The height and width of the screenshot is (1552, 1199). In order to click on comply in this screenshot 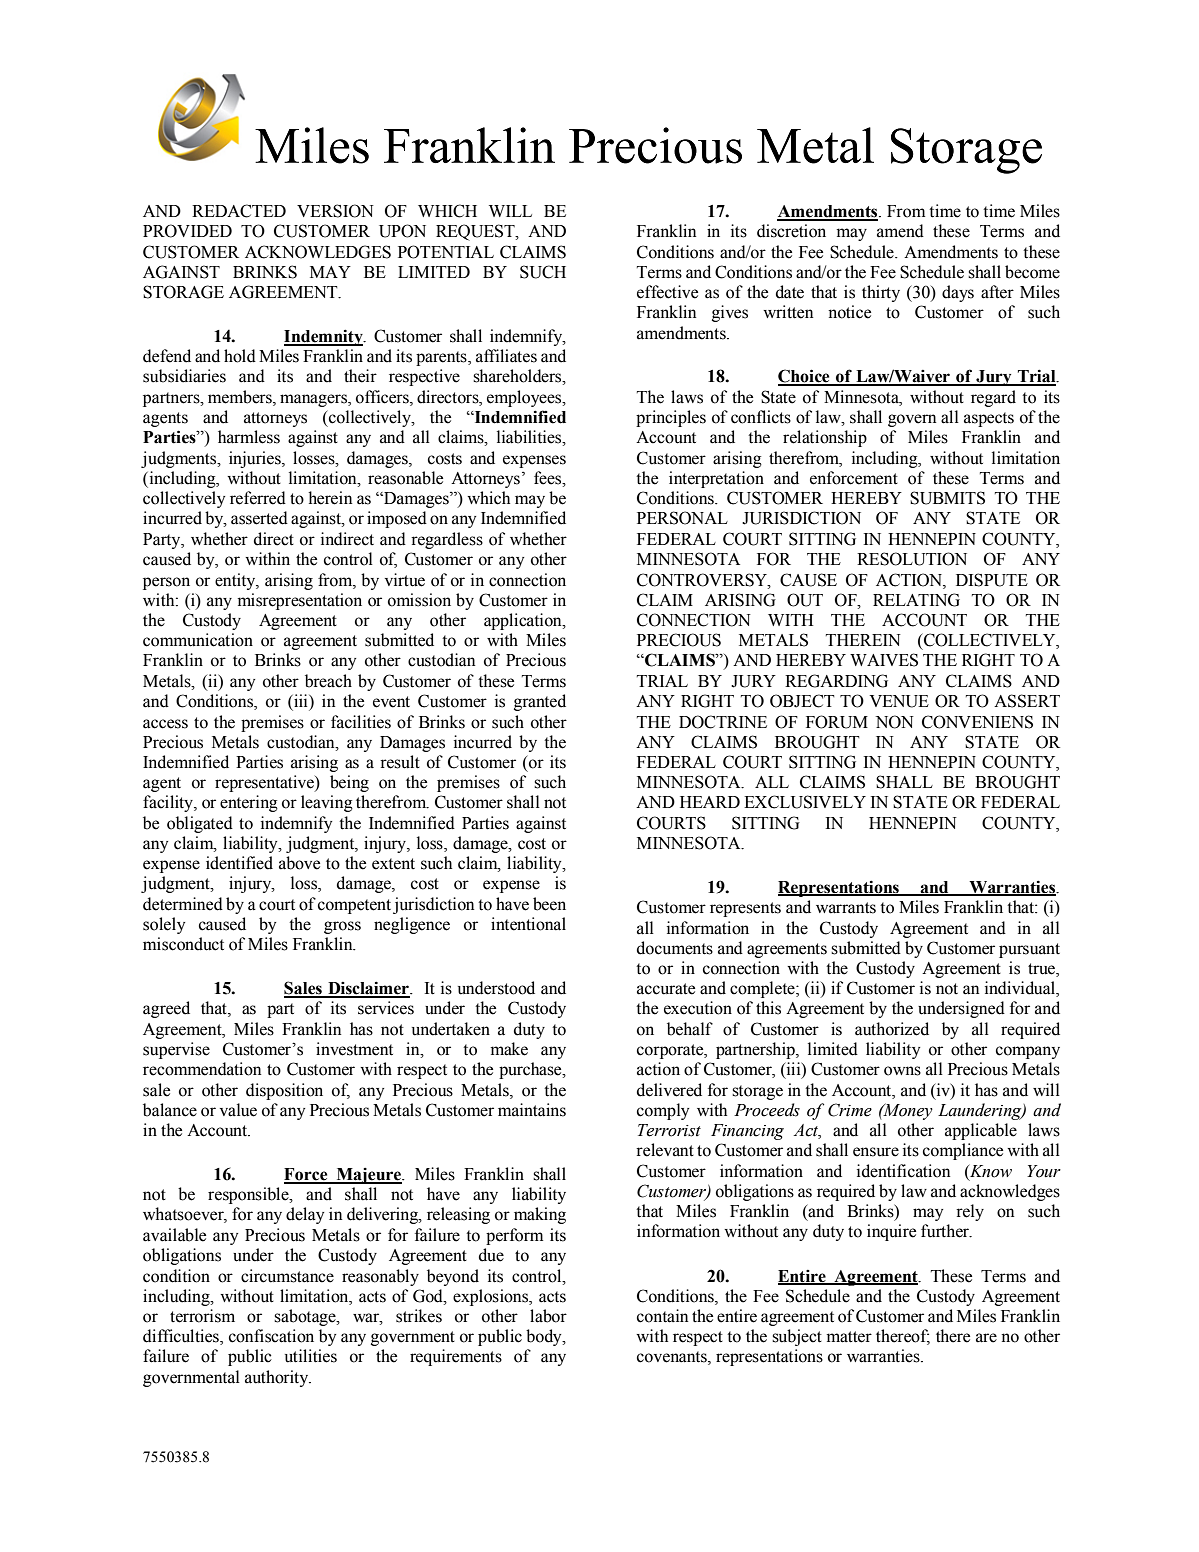, I will do `click(663, 1111)`.
